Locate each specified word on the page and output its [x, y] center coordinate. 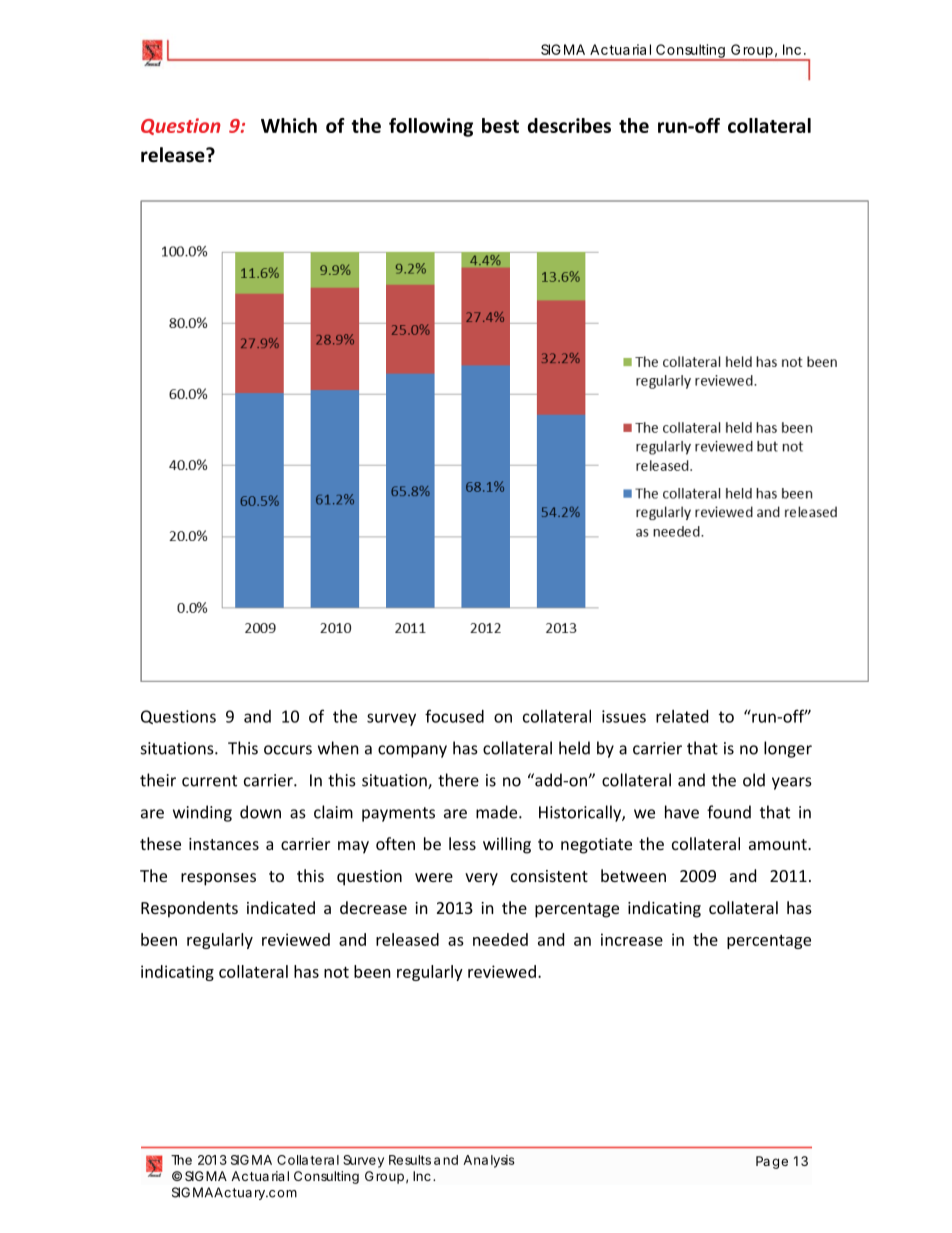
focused [454, 716]
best [500, 125]
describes [569, 125]
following [431, 127]
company [412, 751]
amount [779, 844]
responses [218, 879]
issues [624, 716]
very [481, 879]
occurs [288, 750]
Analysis [489, 1161]
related [682, 716]
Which [289, 125]
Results [410, 1160]
